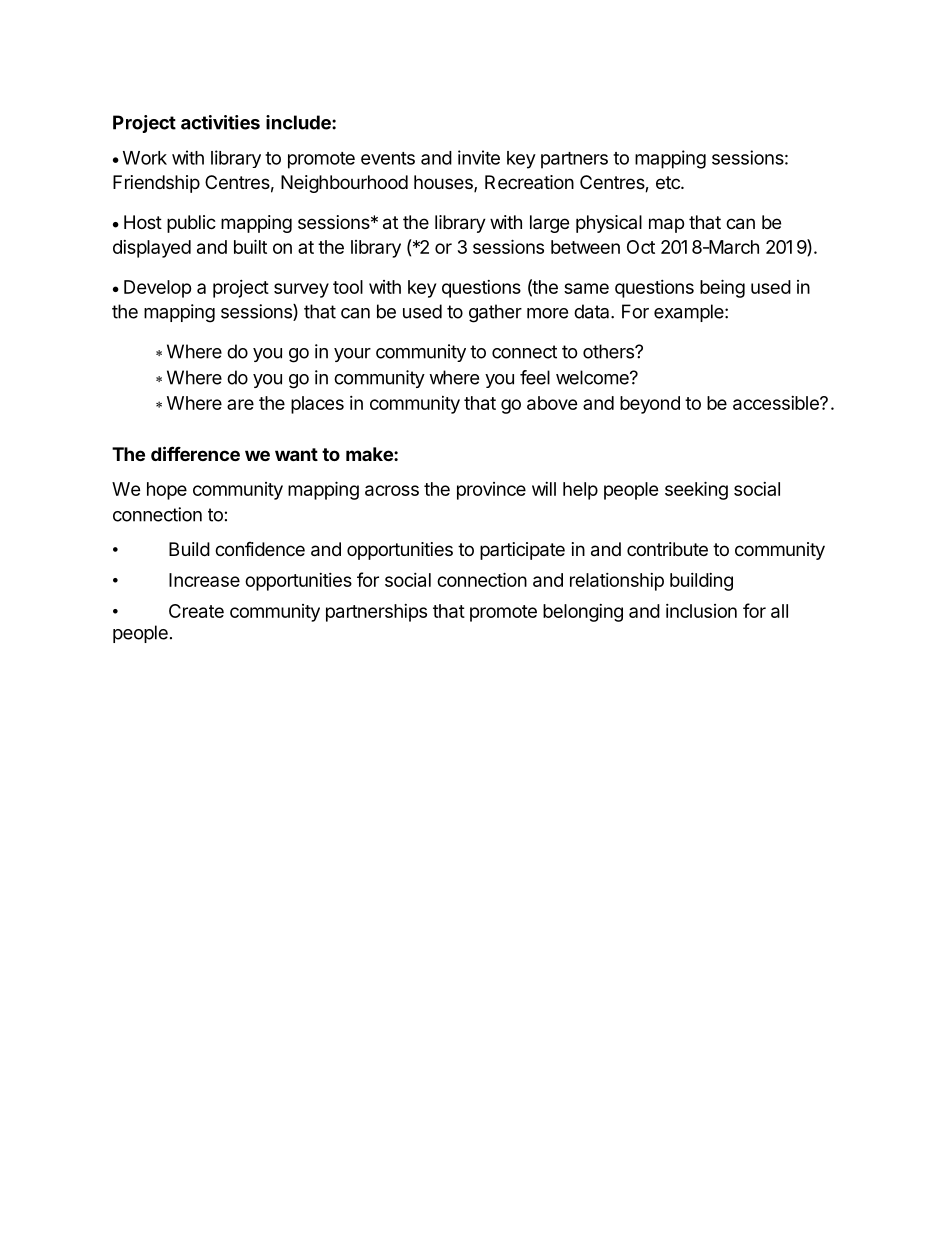  What do you see at coordinates (696, 490) in the screenshot?
I see `seeking` at bounding box center [696, 490].
